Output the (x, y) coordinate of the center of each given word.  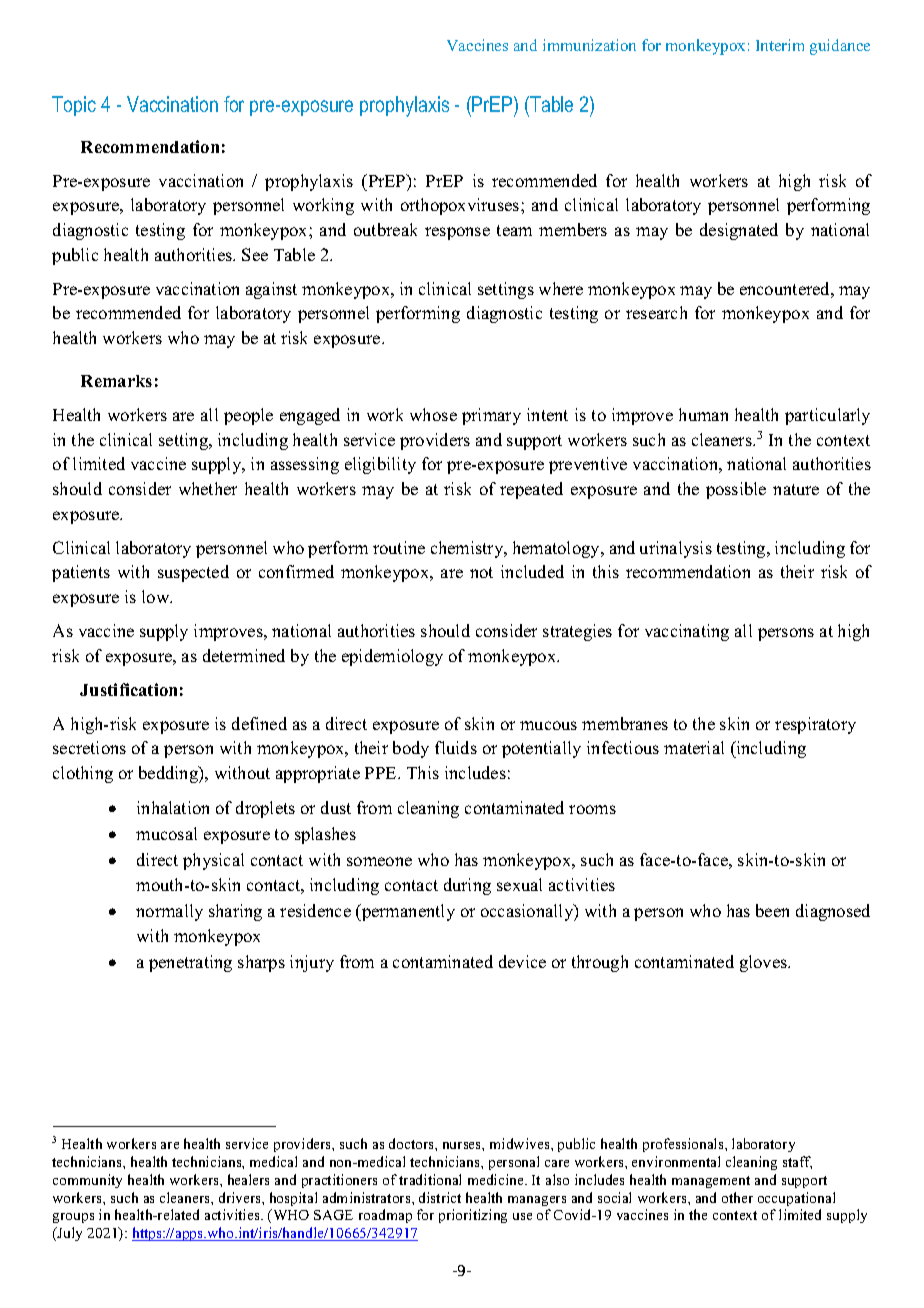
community (87, 1181)
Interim (780, 45)
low (157, 596)
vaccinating (687, 632)
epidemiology (392, 657)
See (255, 254)
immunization (589, 45)
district (440, 1197)
